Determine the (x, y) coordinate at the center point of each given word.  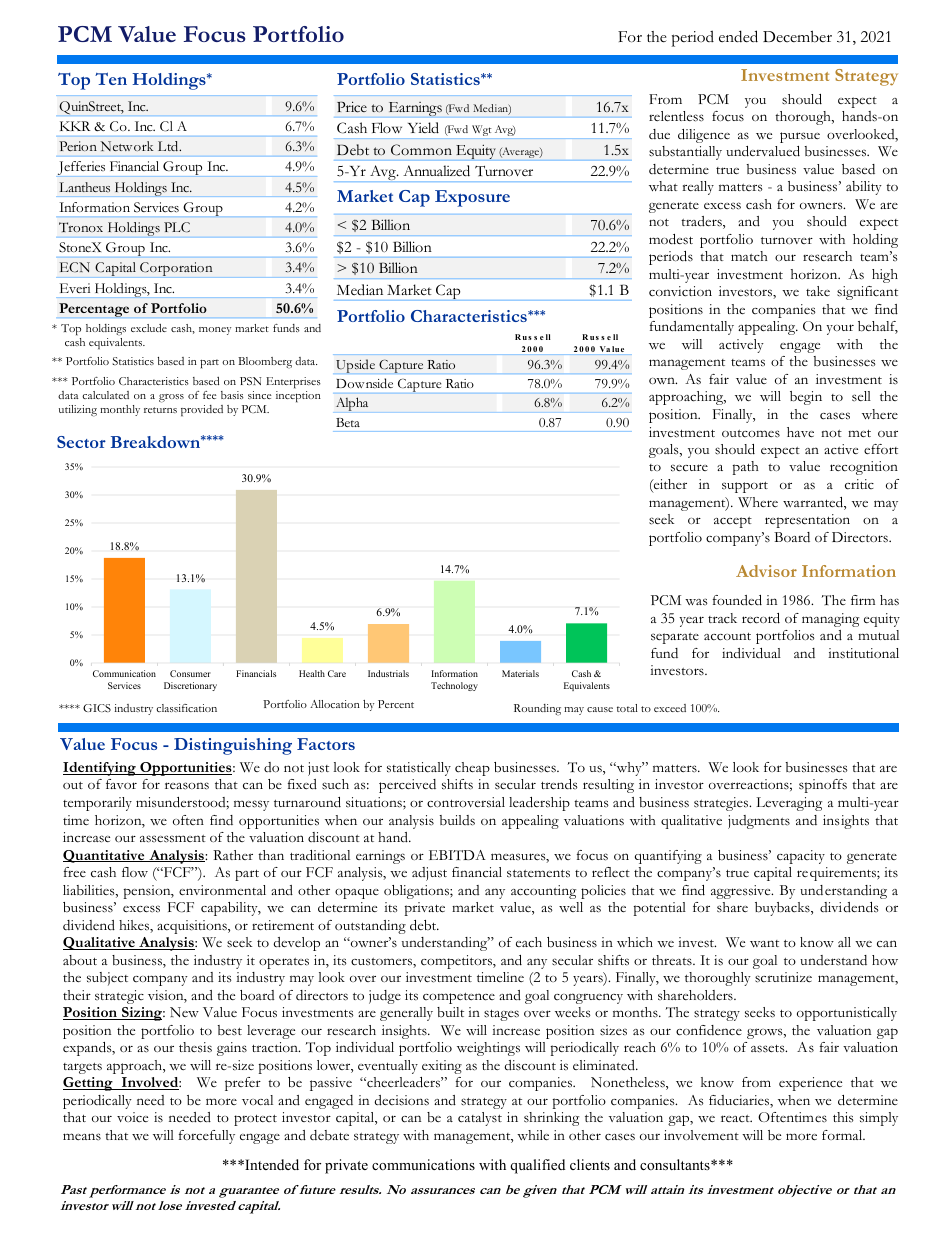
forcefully (207, 1137)
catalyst (480, 1119)
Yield (423, 128)
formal (843, 1135)
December (797, 36)
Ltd (169, 146)
